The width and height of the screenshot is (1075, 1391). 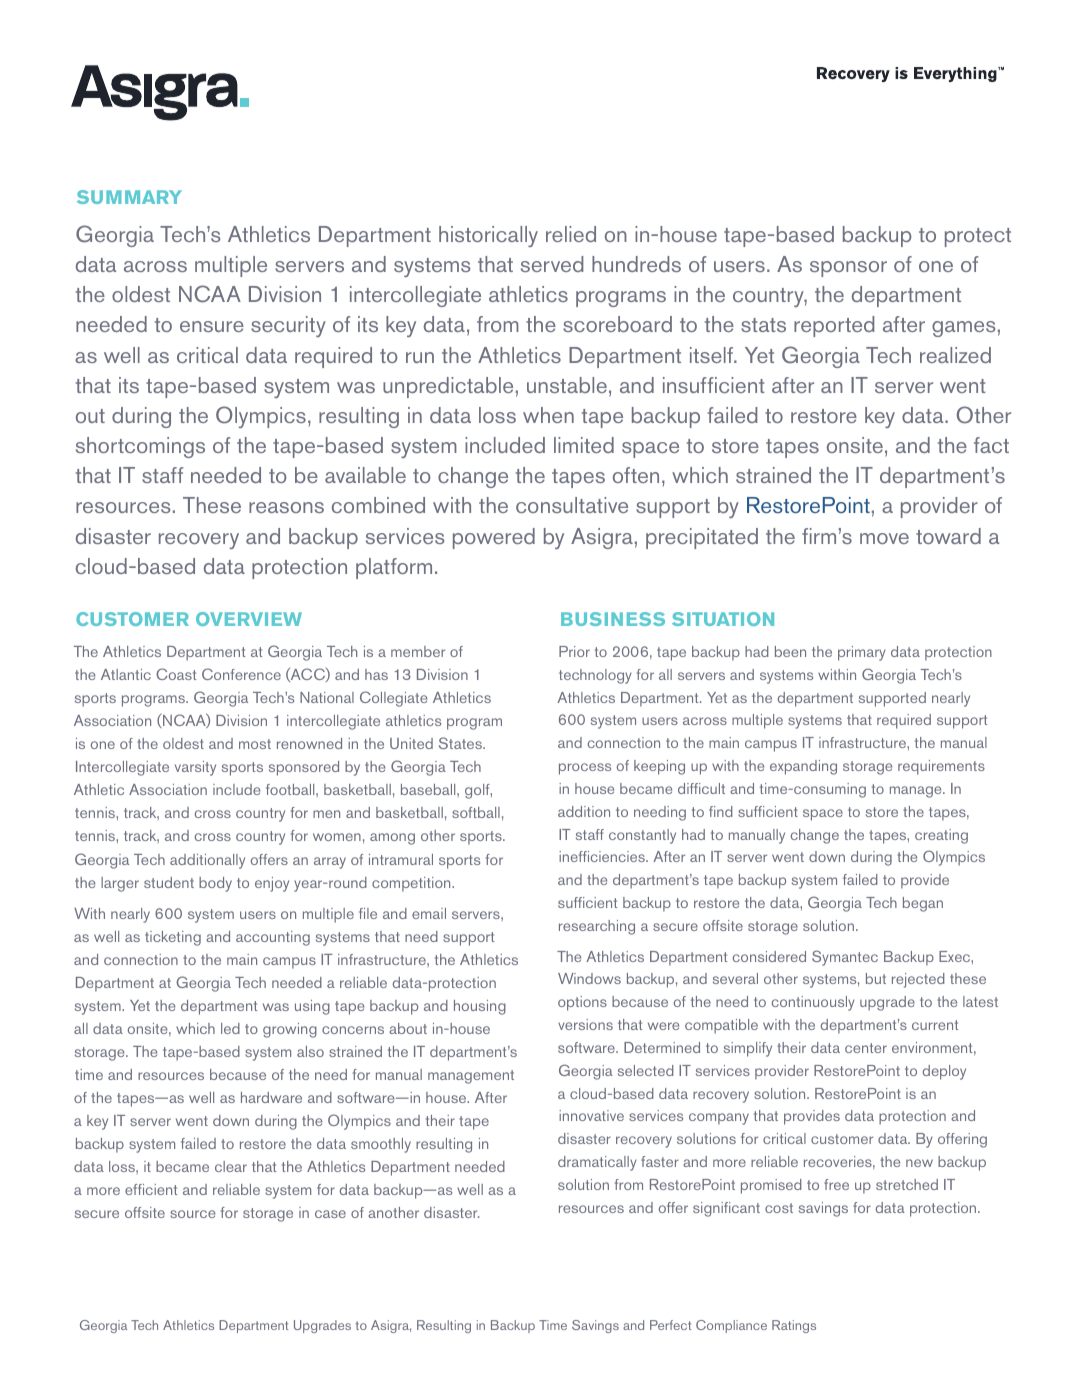 I want to click on Ratings, so click(x=794, y=1326).
